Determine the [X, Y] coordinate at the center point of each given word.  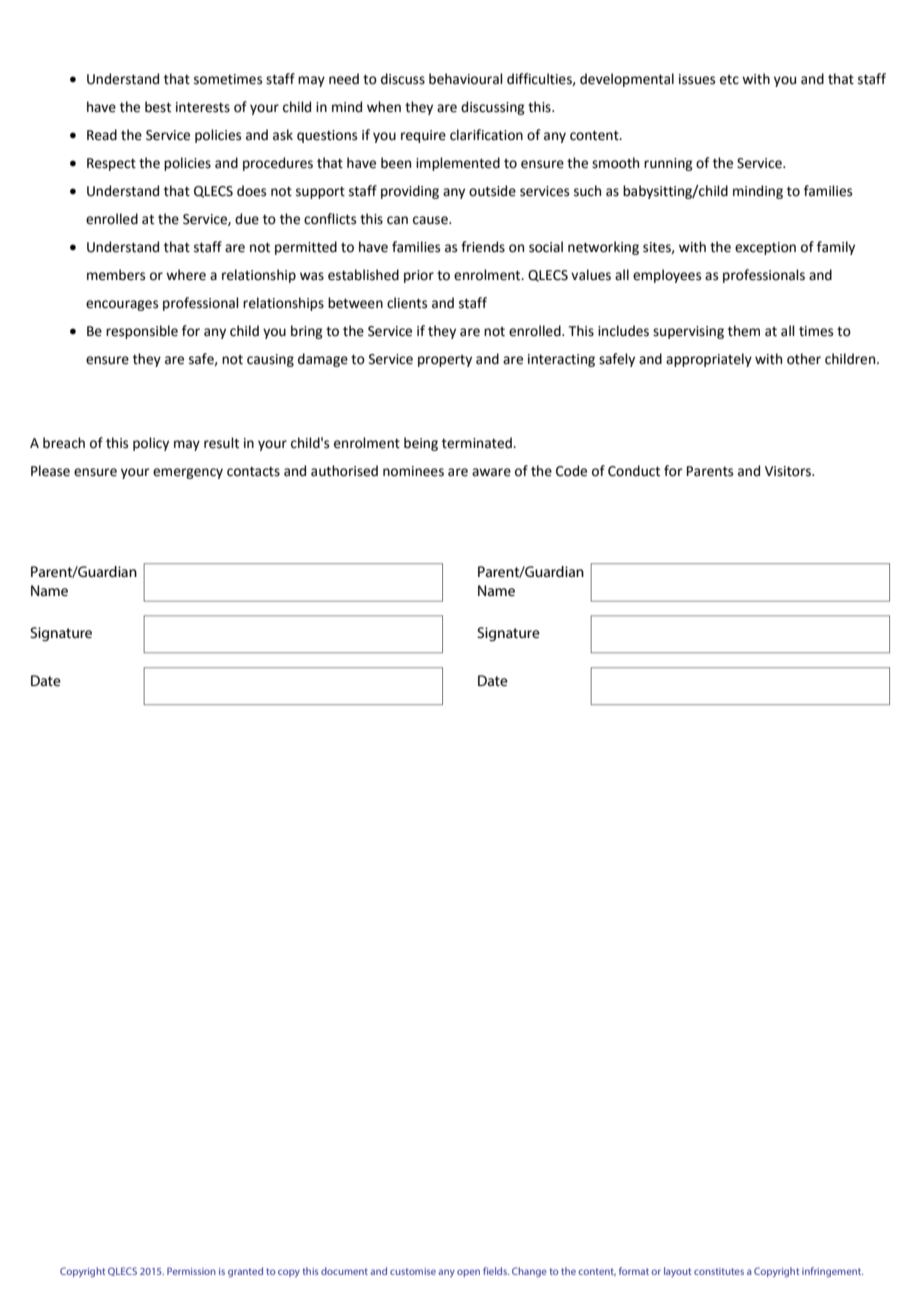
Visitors [789, 471]
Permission [191, 1271]
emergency [188, 473]
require [423, 136]
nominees [413, 471]
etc [729, 80]
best [158, 107]
